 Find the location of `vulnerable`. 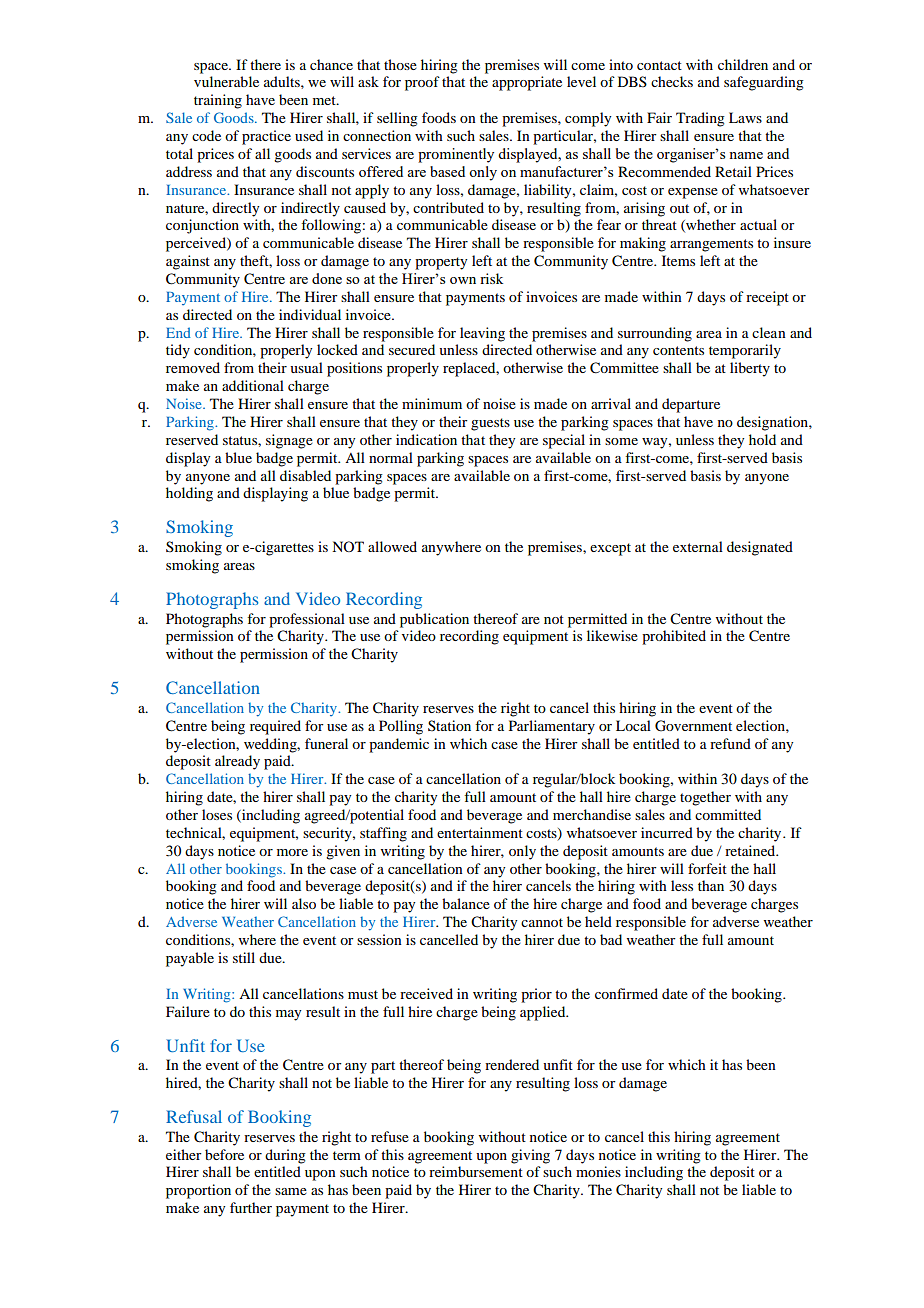

vulnerable is located at coordinates (226, 81).
